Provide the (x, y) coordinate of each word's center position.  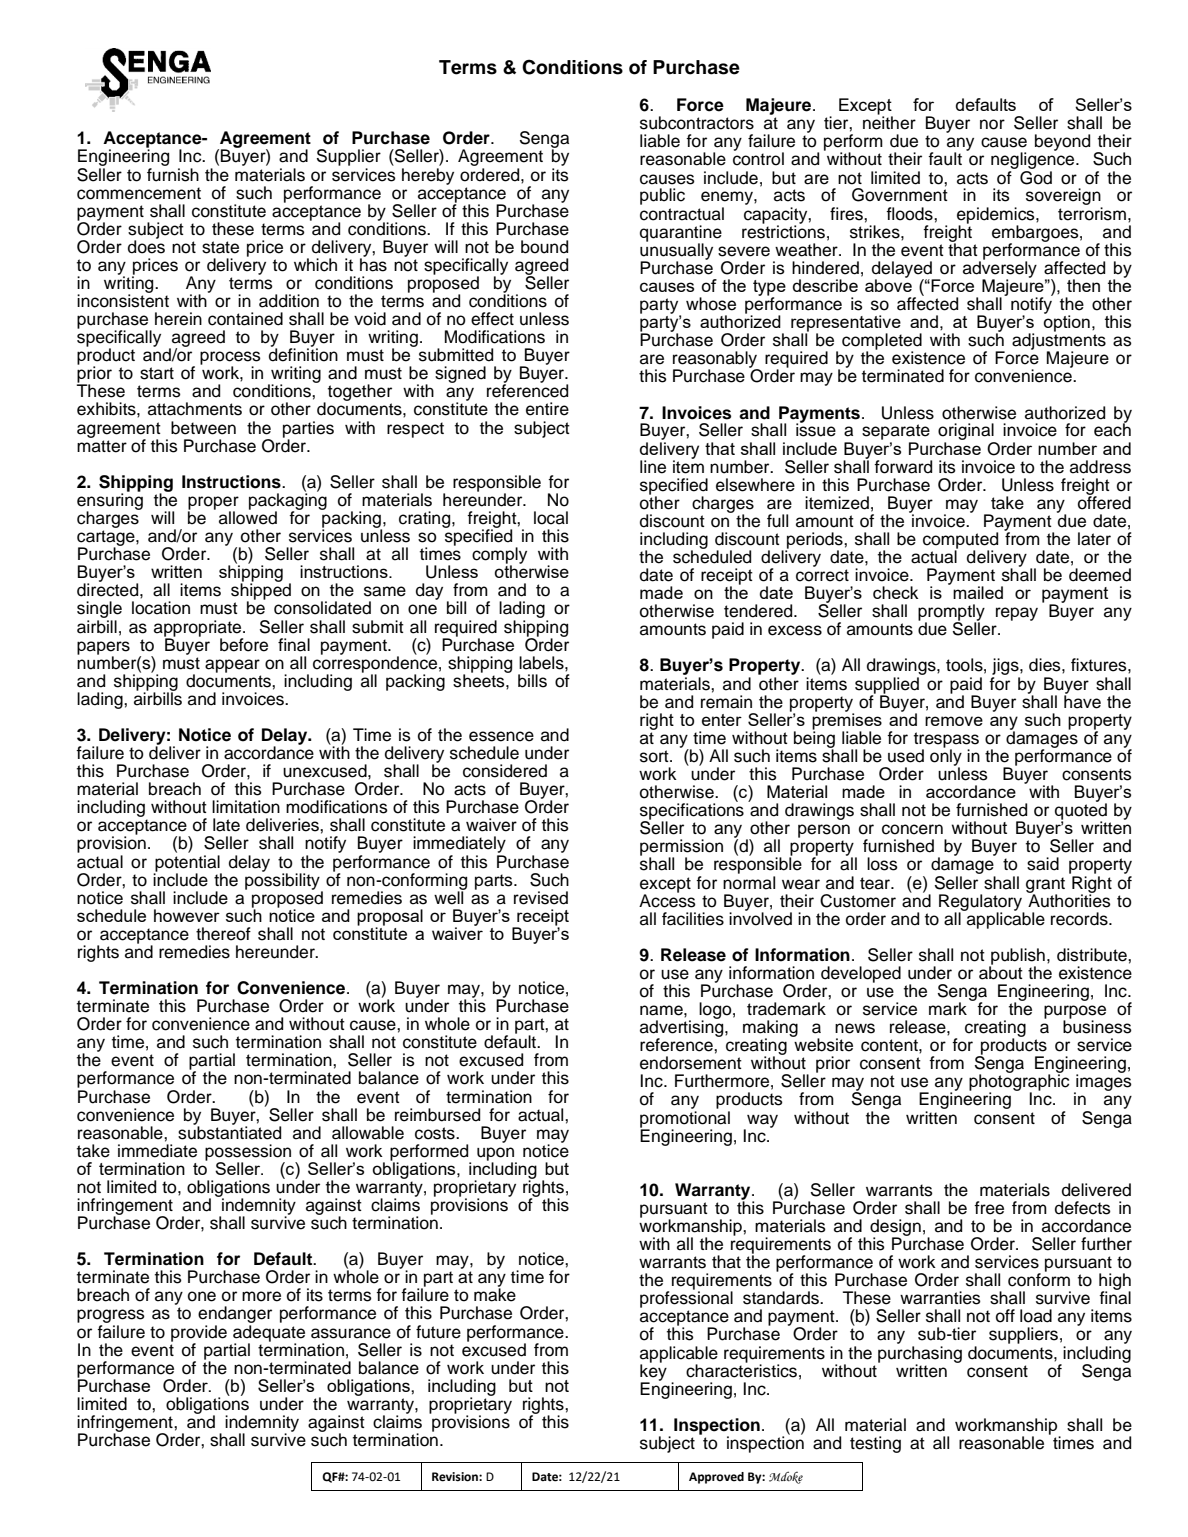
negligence (1034, 161)
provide (199, 1334)
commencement (139, 193)
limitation (246, 807)
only (946, 757)
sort (655, 756)
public (662, 196)
